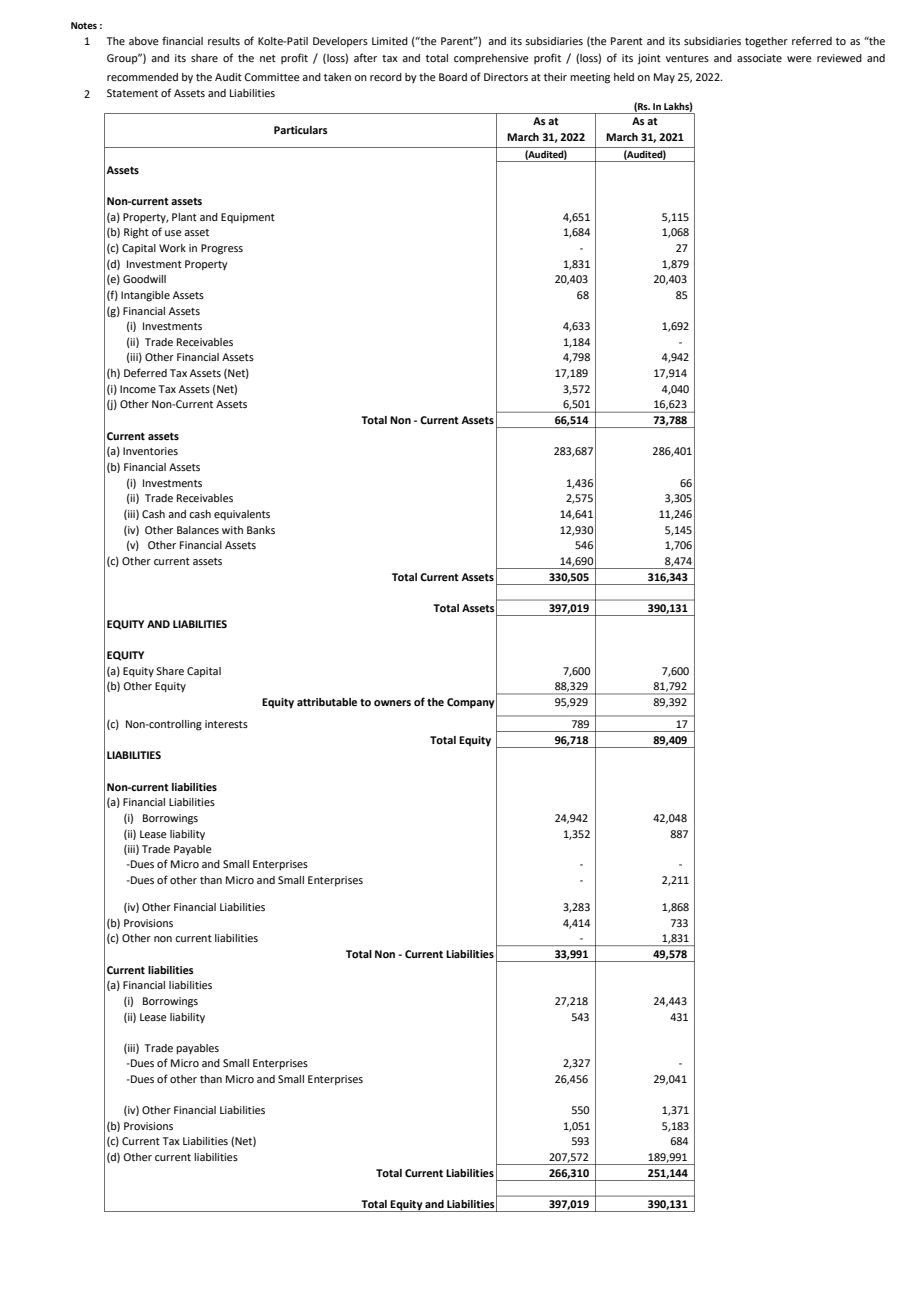 Image resolution: width=924 pixels, height=1308 pixels. Describe the element at coordinates (766, 42) in the screenshot. I see `together` at that location.
